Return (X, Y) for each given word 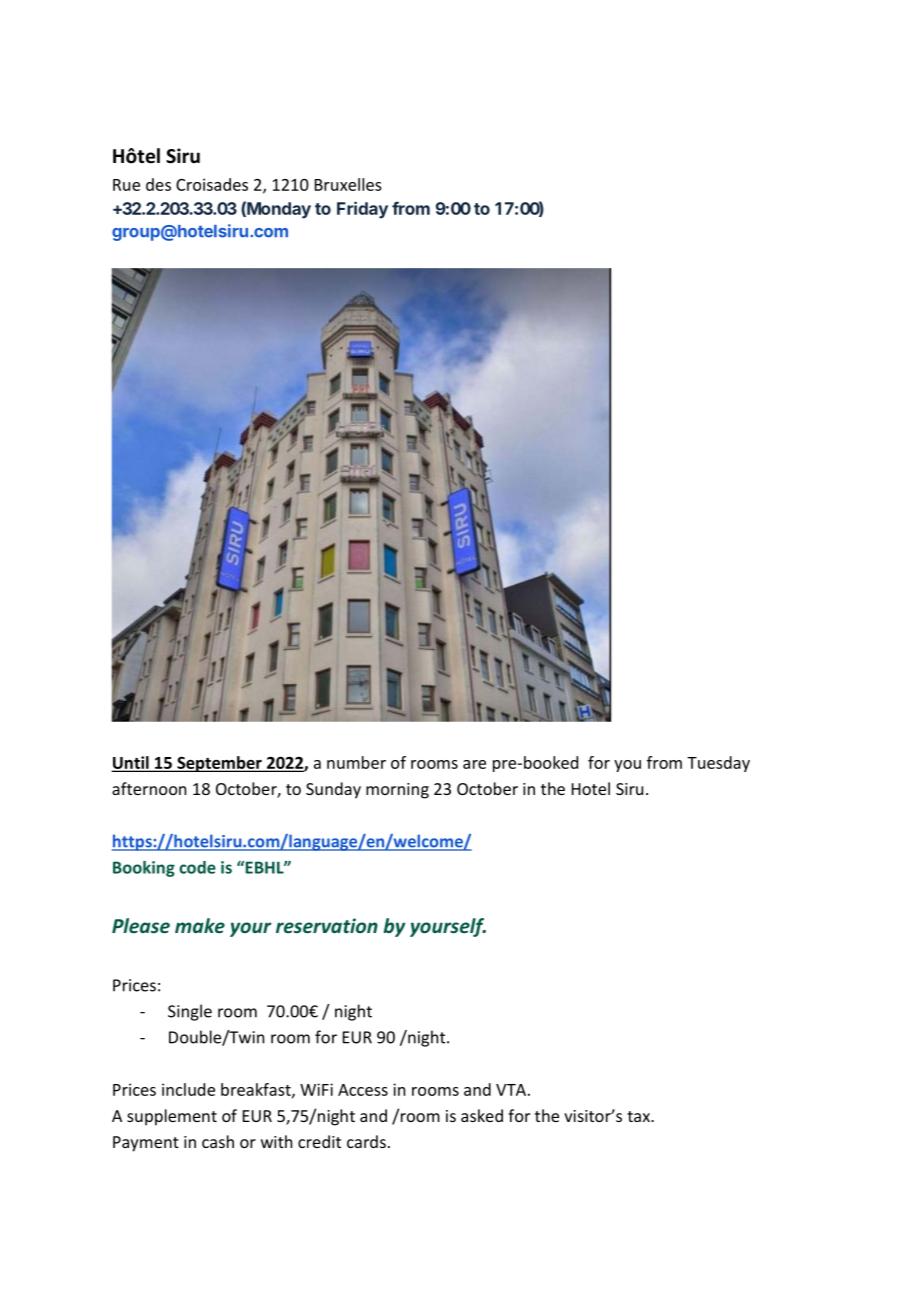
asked (482, 1115)
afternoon (149, 788)
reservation (327, 925)
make (200, 925)
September (219, 764)
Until (131, 763)
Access (363, 1090)
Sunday (333, 790)
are (474, 764)
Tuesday (718, 764)
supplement (172, 1117)
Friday (362, 210)
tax (639, 1116)
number (356, 762)
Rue (126, 185)
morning (397, 791)
